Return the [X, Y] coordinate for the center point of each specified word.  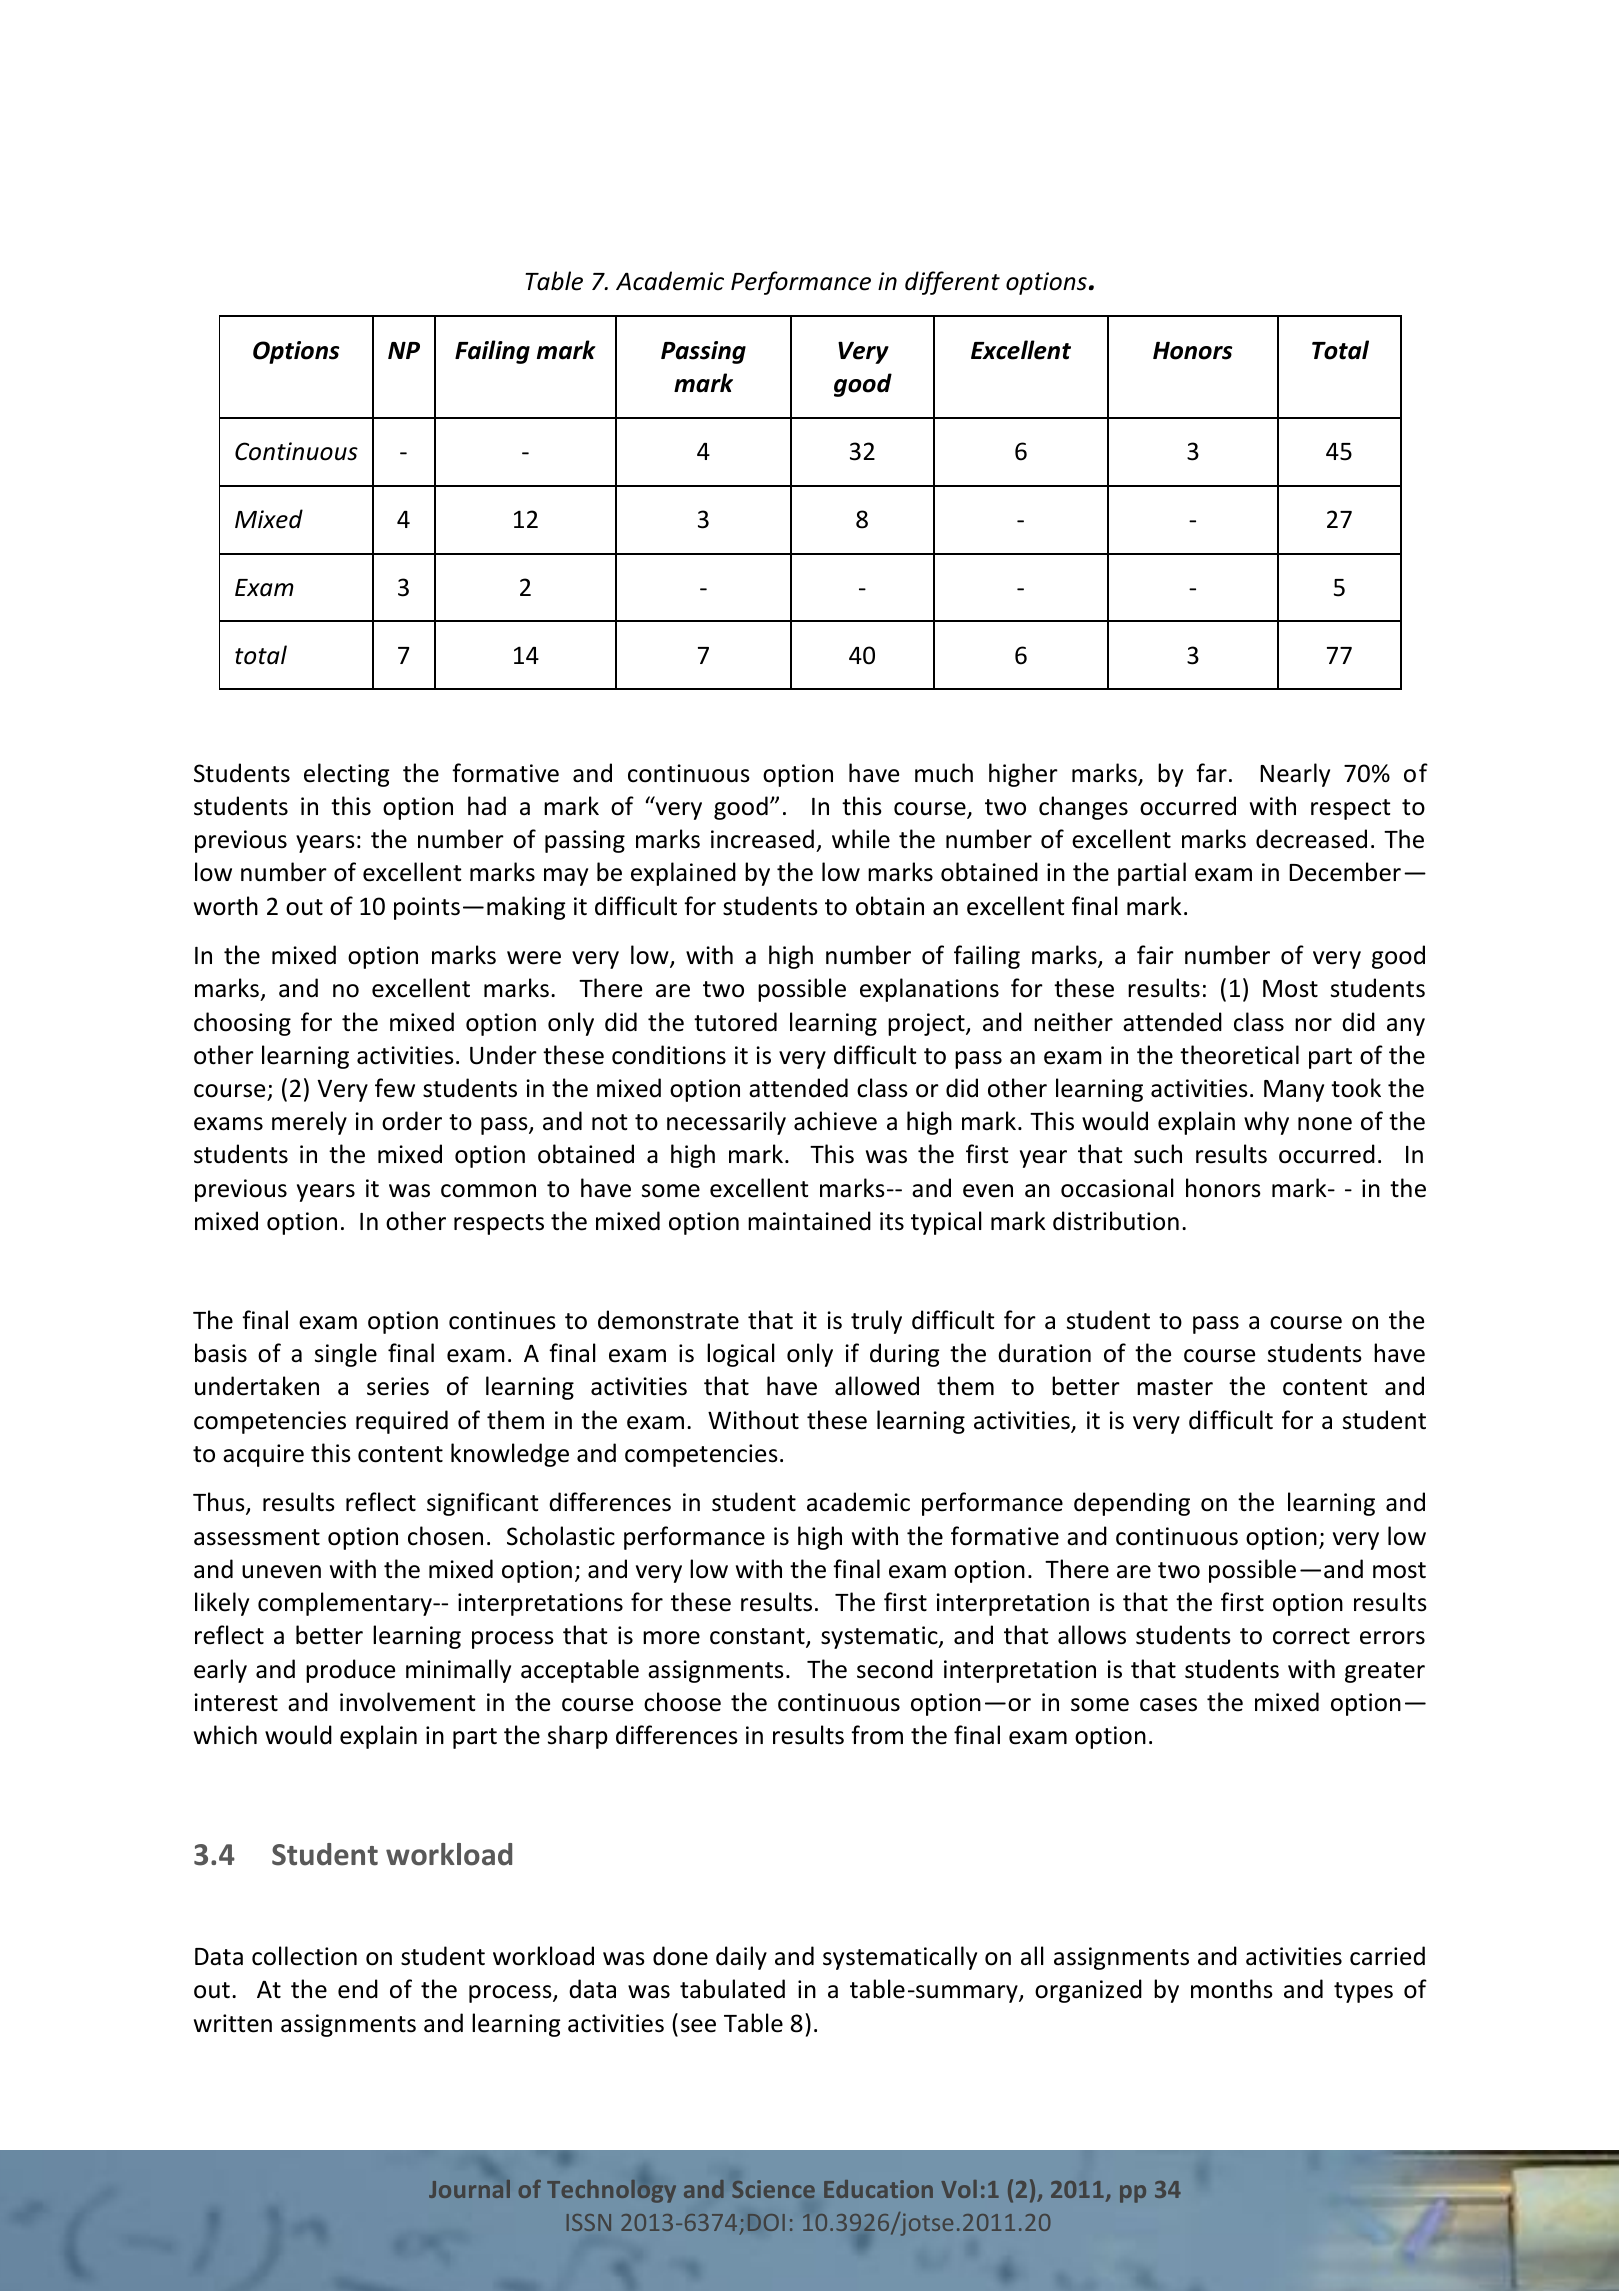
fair [1155, 955]
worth [226, 906]
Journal [469, 2189]
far [1211, 773]
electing [347, 775]
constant [758, 1637]
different [952, 283]
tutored [735, 1022]
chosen [445, 1536]
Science [773, 2189]
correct [1311, 1636]
